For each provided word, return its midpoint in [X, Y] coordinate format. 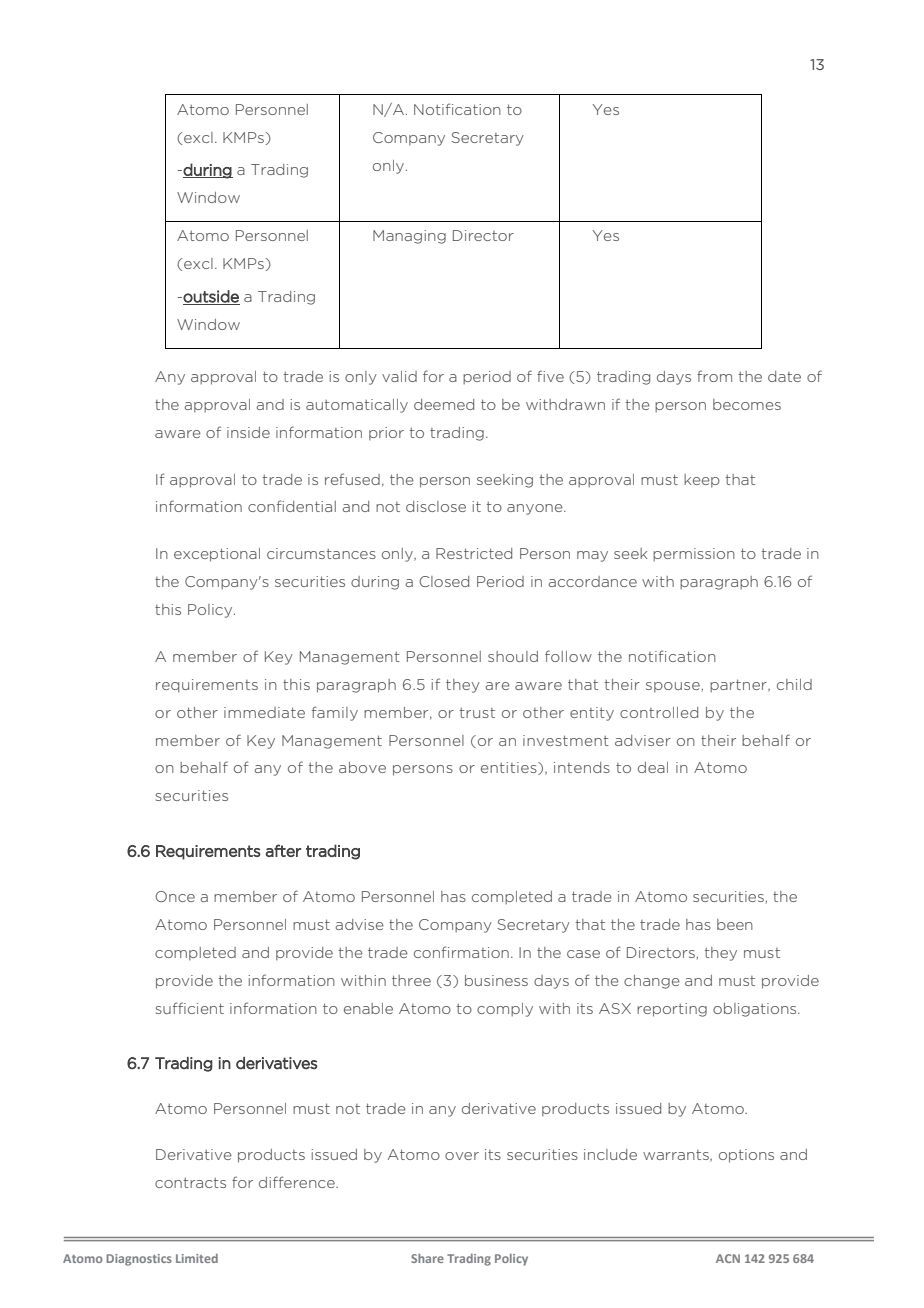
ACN [728, 1258]
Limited [197, 1258]
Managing [409, 237]
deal [653, 767]
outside [211, 297]
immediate [264, 712]
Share [427, 1258]
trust [477, 713]
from [714, 376]
